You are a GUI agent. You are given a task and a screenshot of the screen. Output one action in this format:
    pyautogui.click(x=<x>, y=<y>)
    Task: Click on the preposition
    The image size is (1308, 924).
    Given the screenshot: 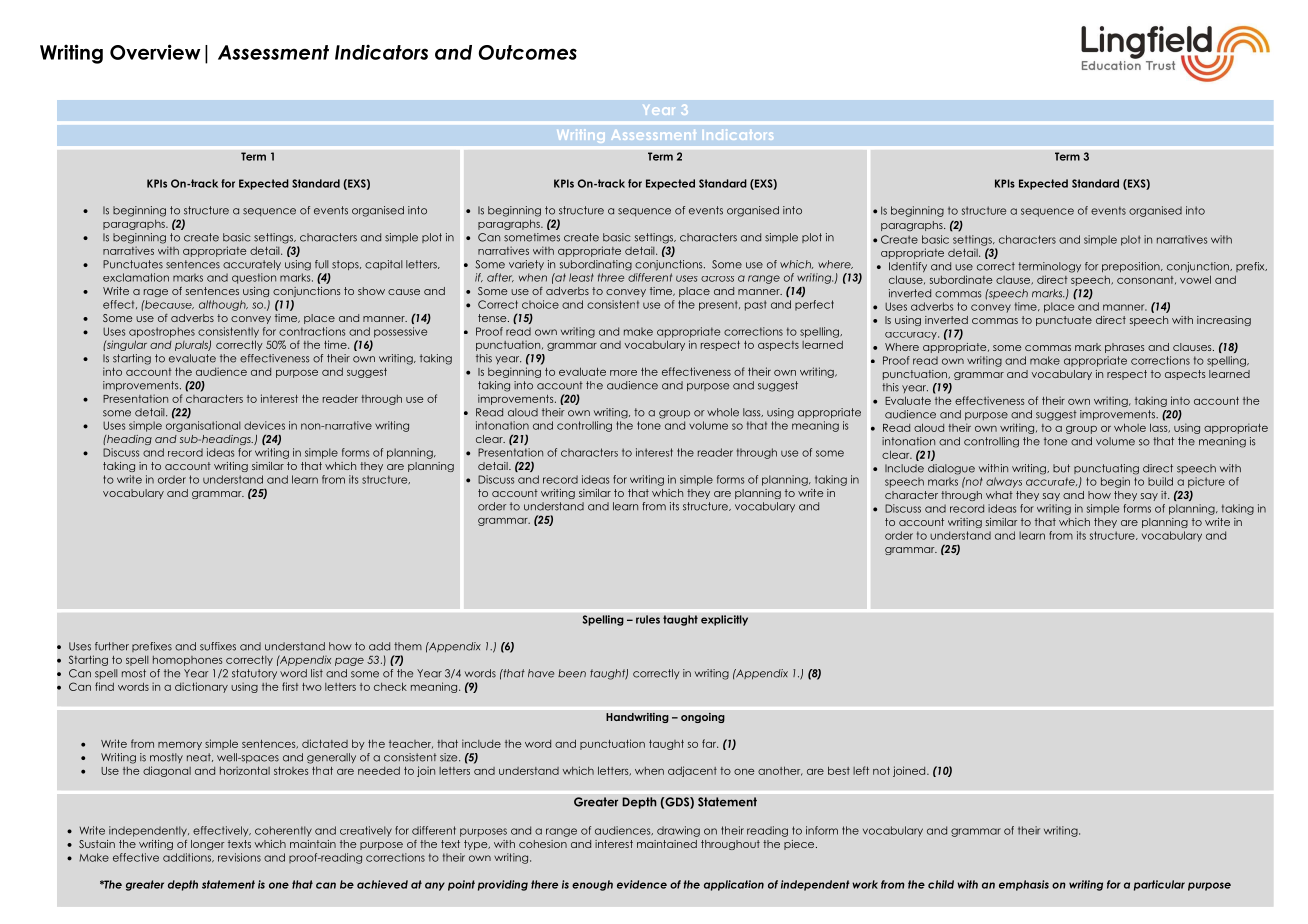 What is the action you would take?
    pyautogui.click(x=1132, y=267)
